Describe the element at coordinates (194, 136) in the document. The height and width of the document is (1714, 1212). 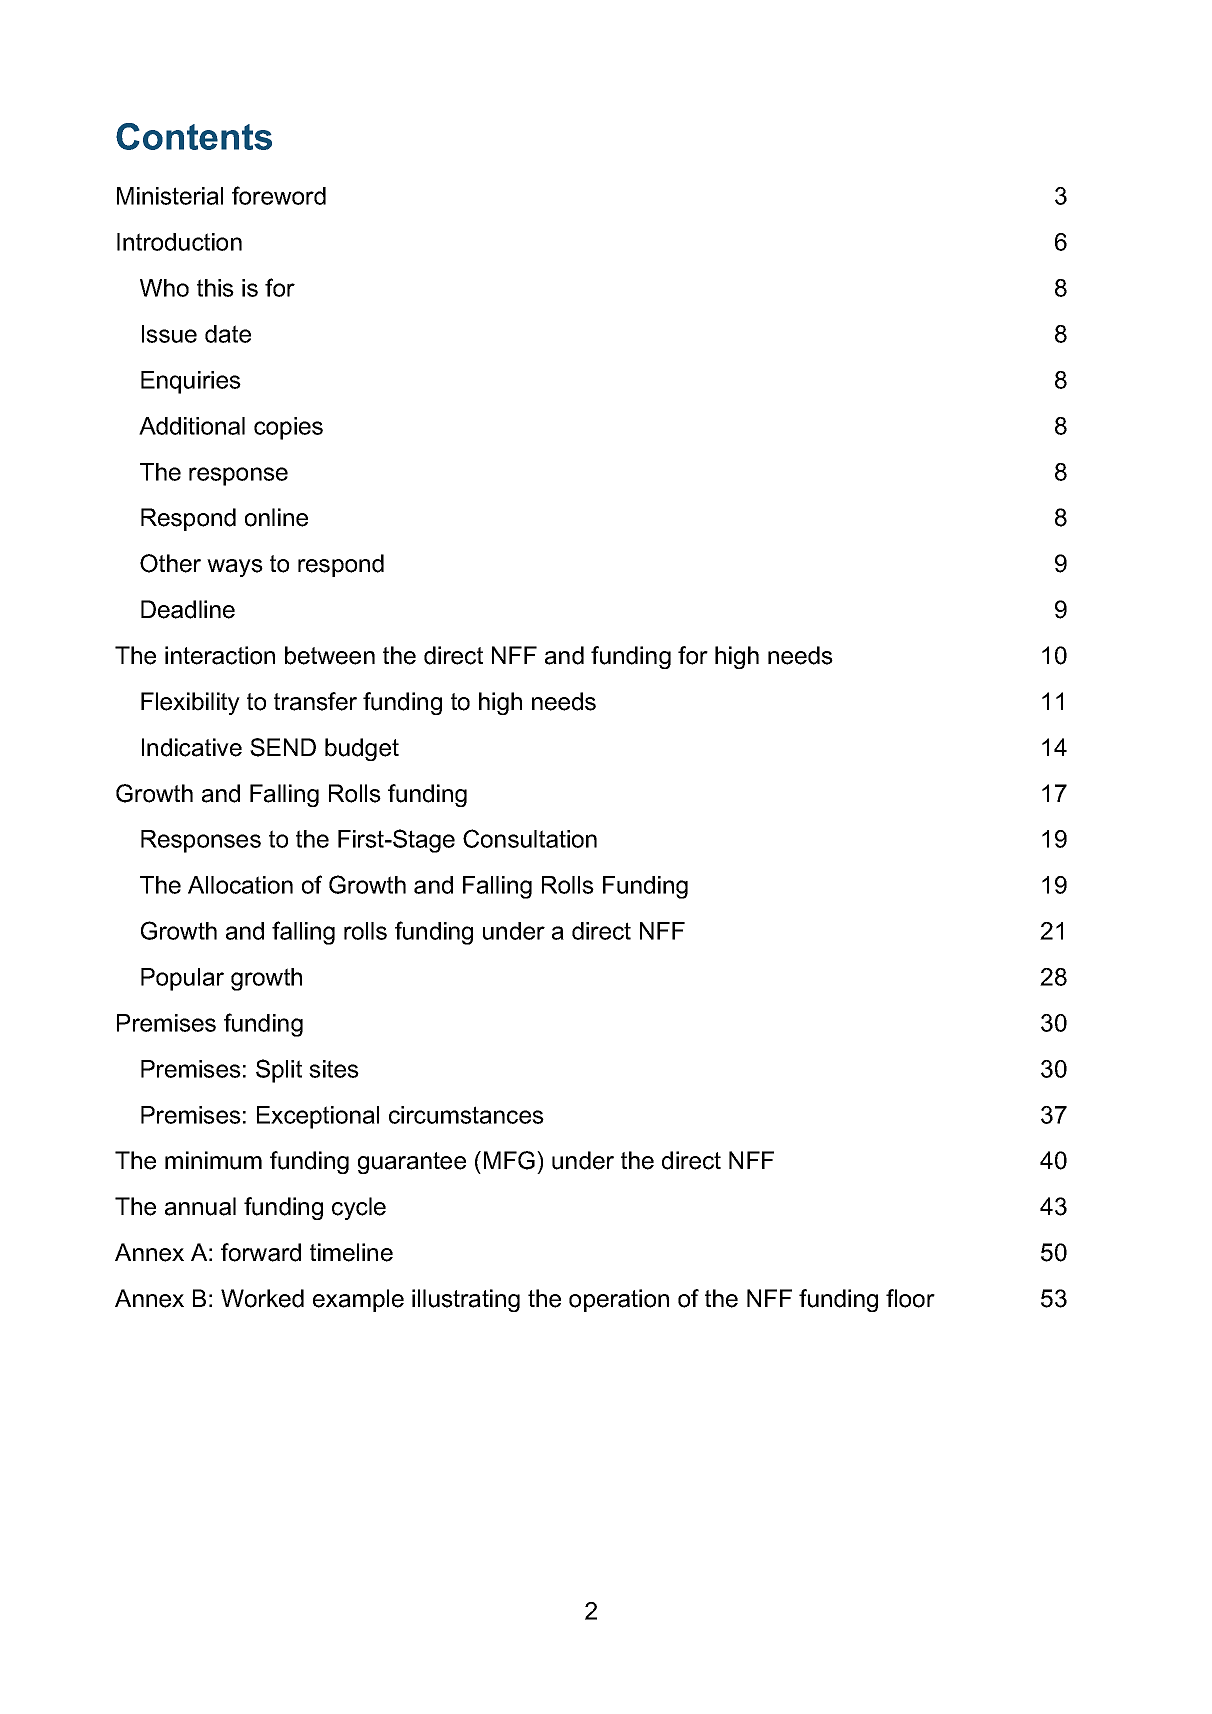
I see `Contents` at that location.
